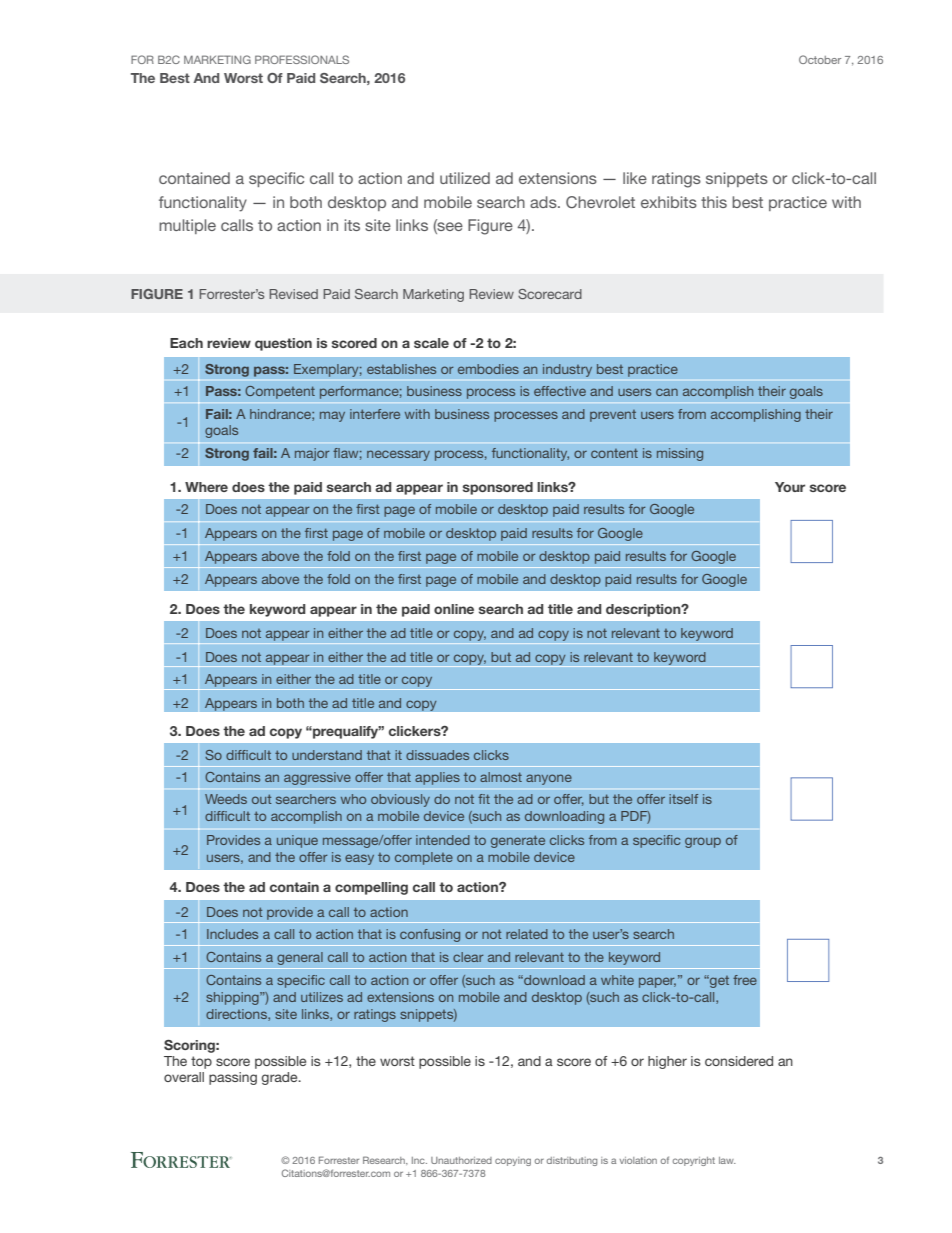 This screenshot has height=1233, width=952. Describe the element at coordinates (667, 392) in the screenshot. I see `can` at that location.
